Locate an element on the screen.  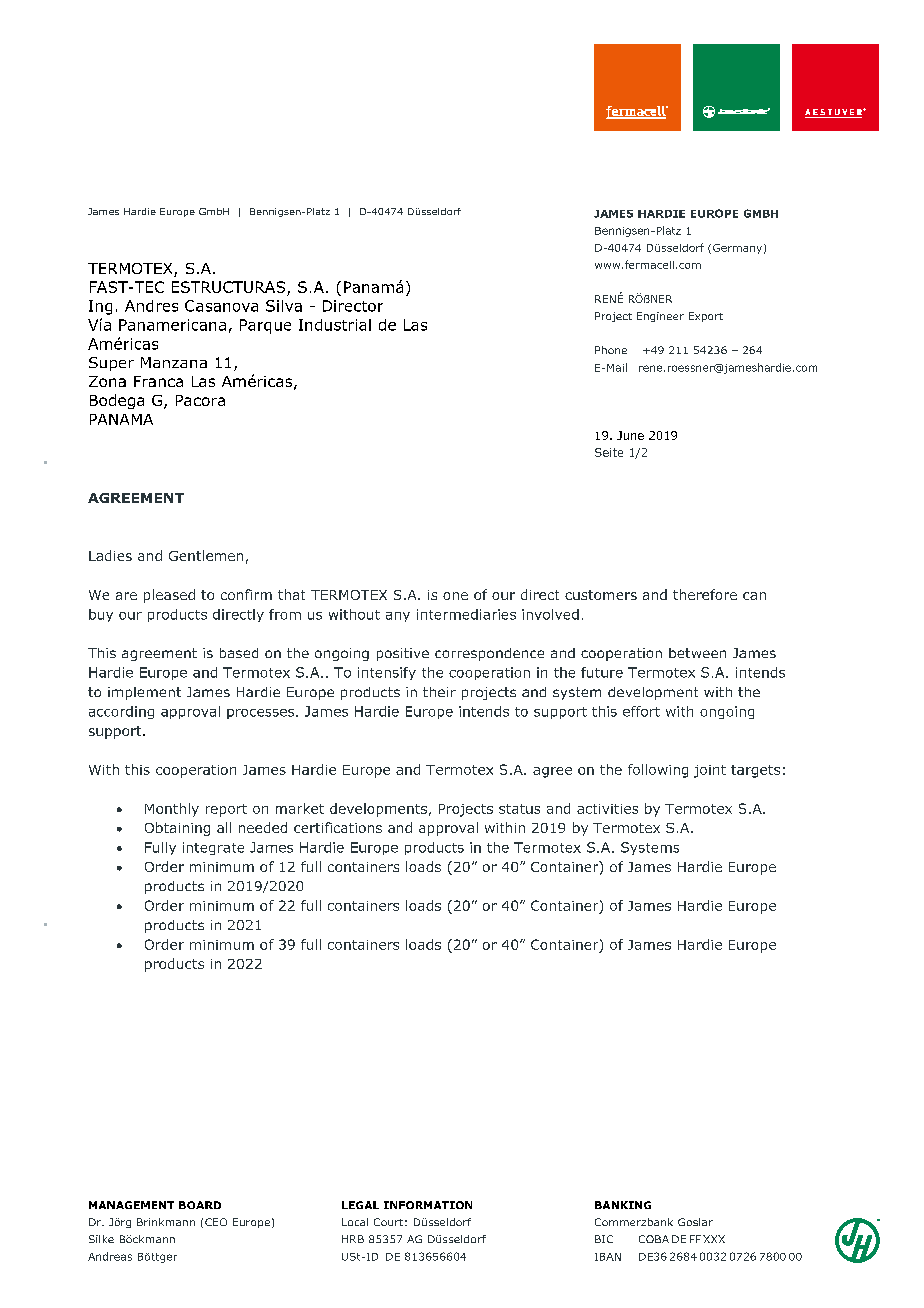
Industrial is located at coordinates (335, 325).
